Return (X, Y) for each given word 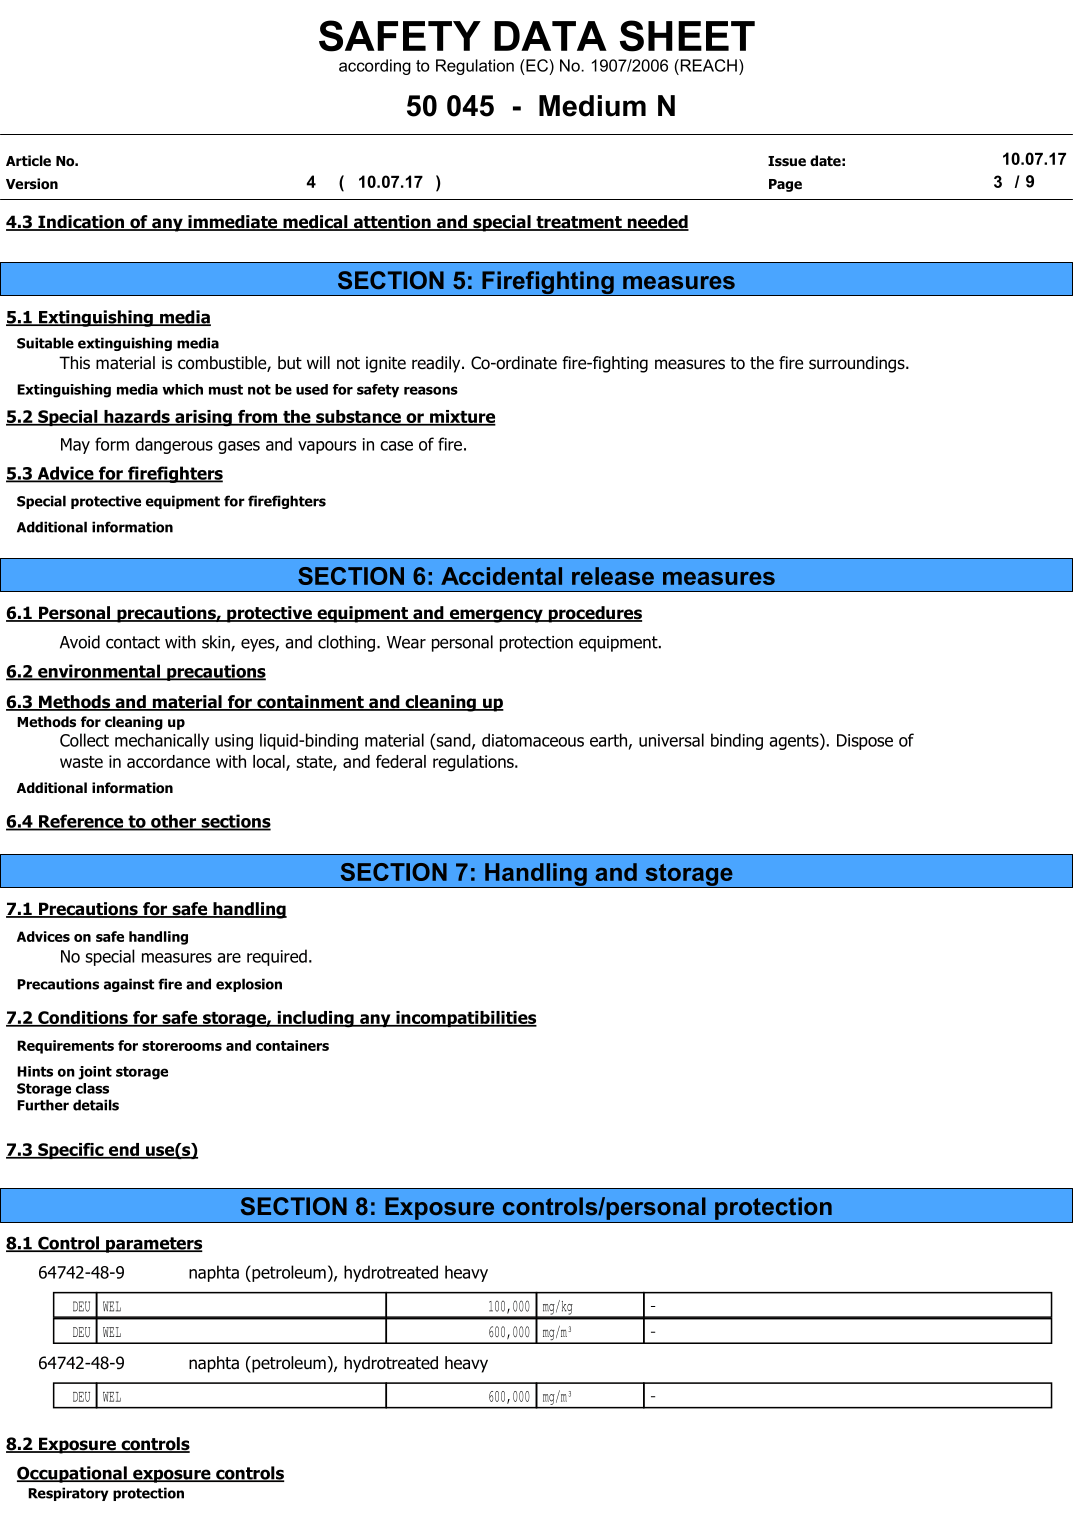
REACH (707, 65)
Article (28, 160)
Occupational (73, 1474)
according (375, 67)
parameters (153, 1245)
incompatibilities (465, 1019)
